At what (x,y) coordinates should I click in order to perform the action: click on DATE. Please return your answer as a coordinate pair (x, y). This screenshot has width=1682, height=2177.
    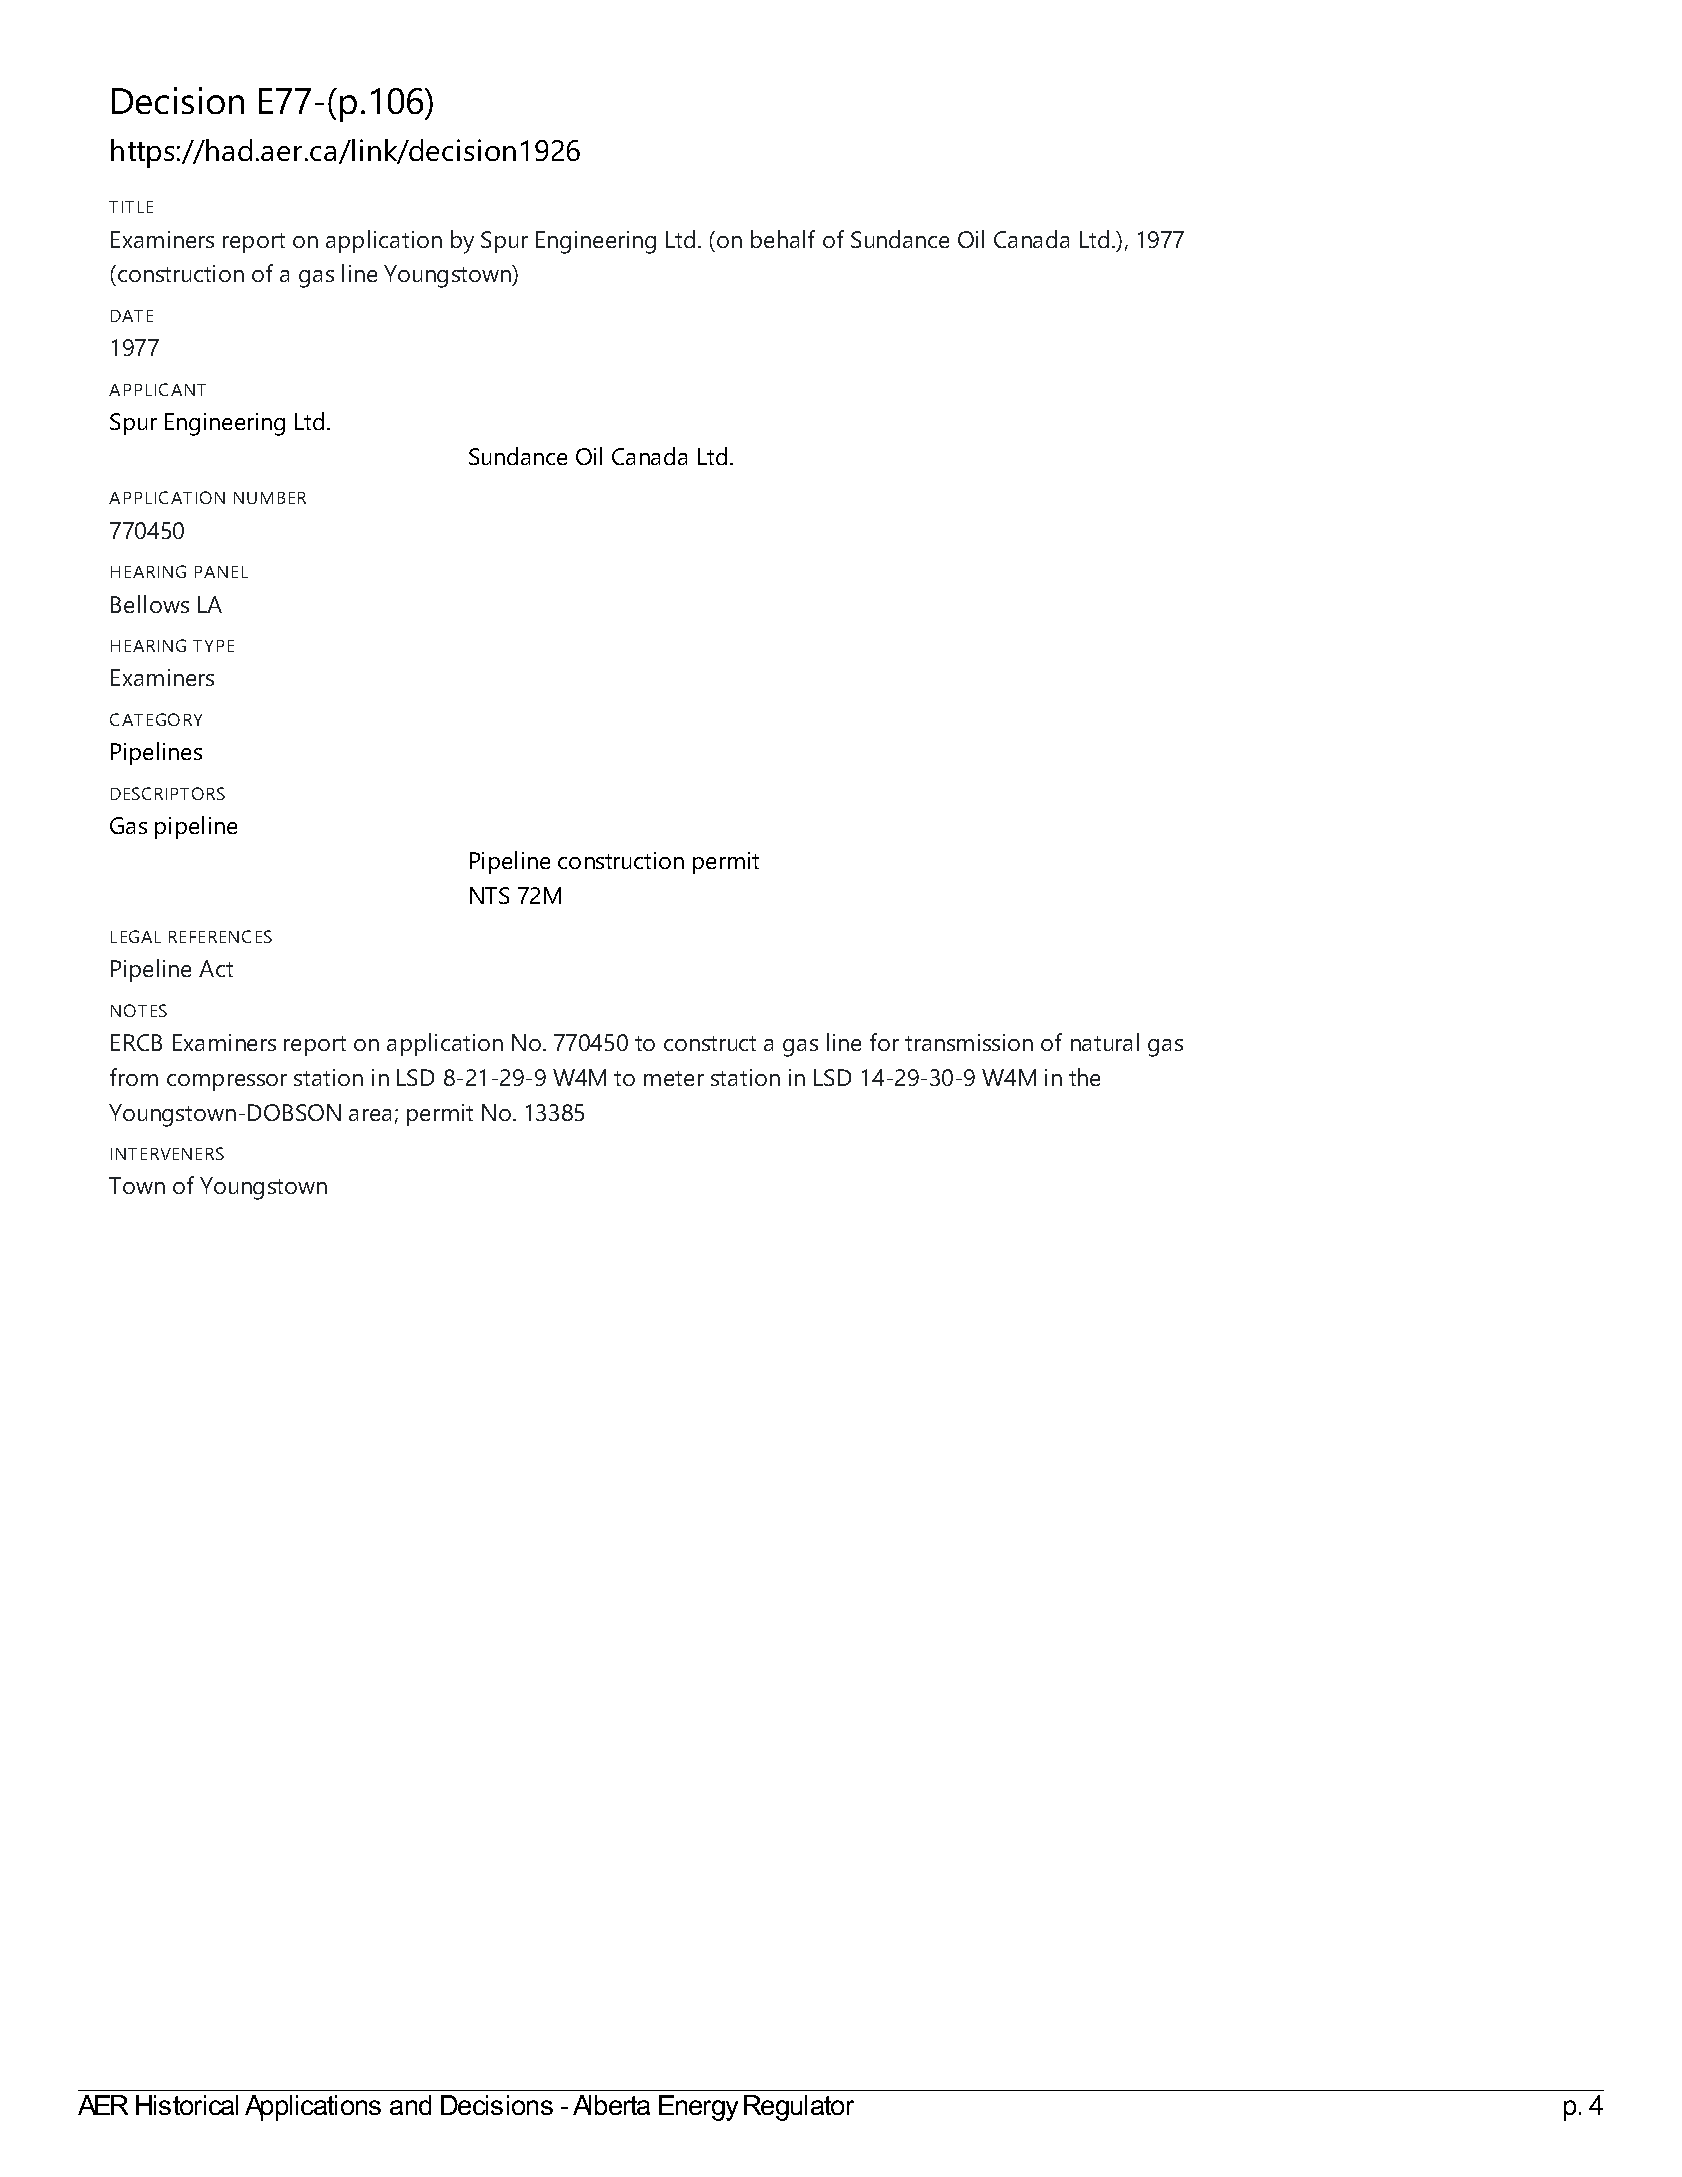
    Looking at the image, I should click on (132, 316).
